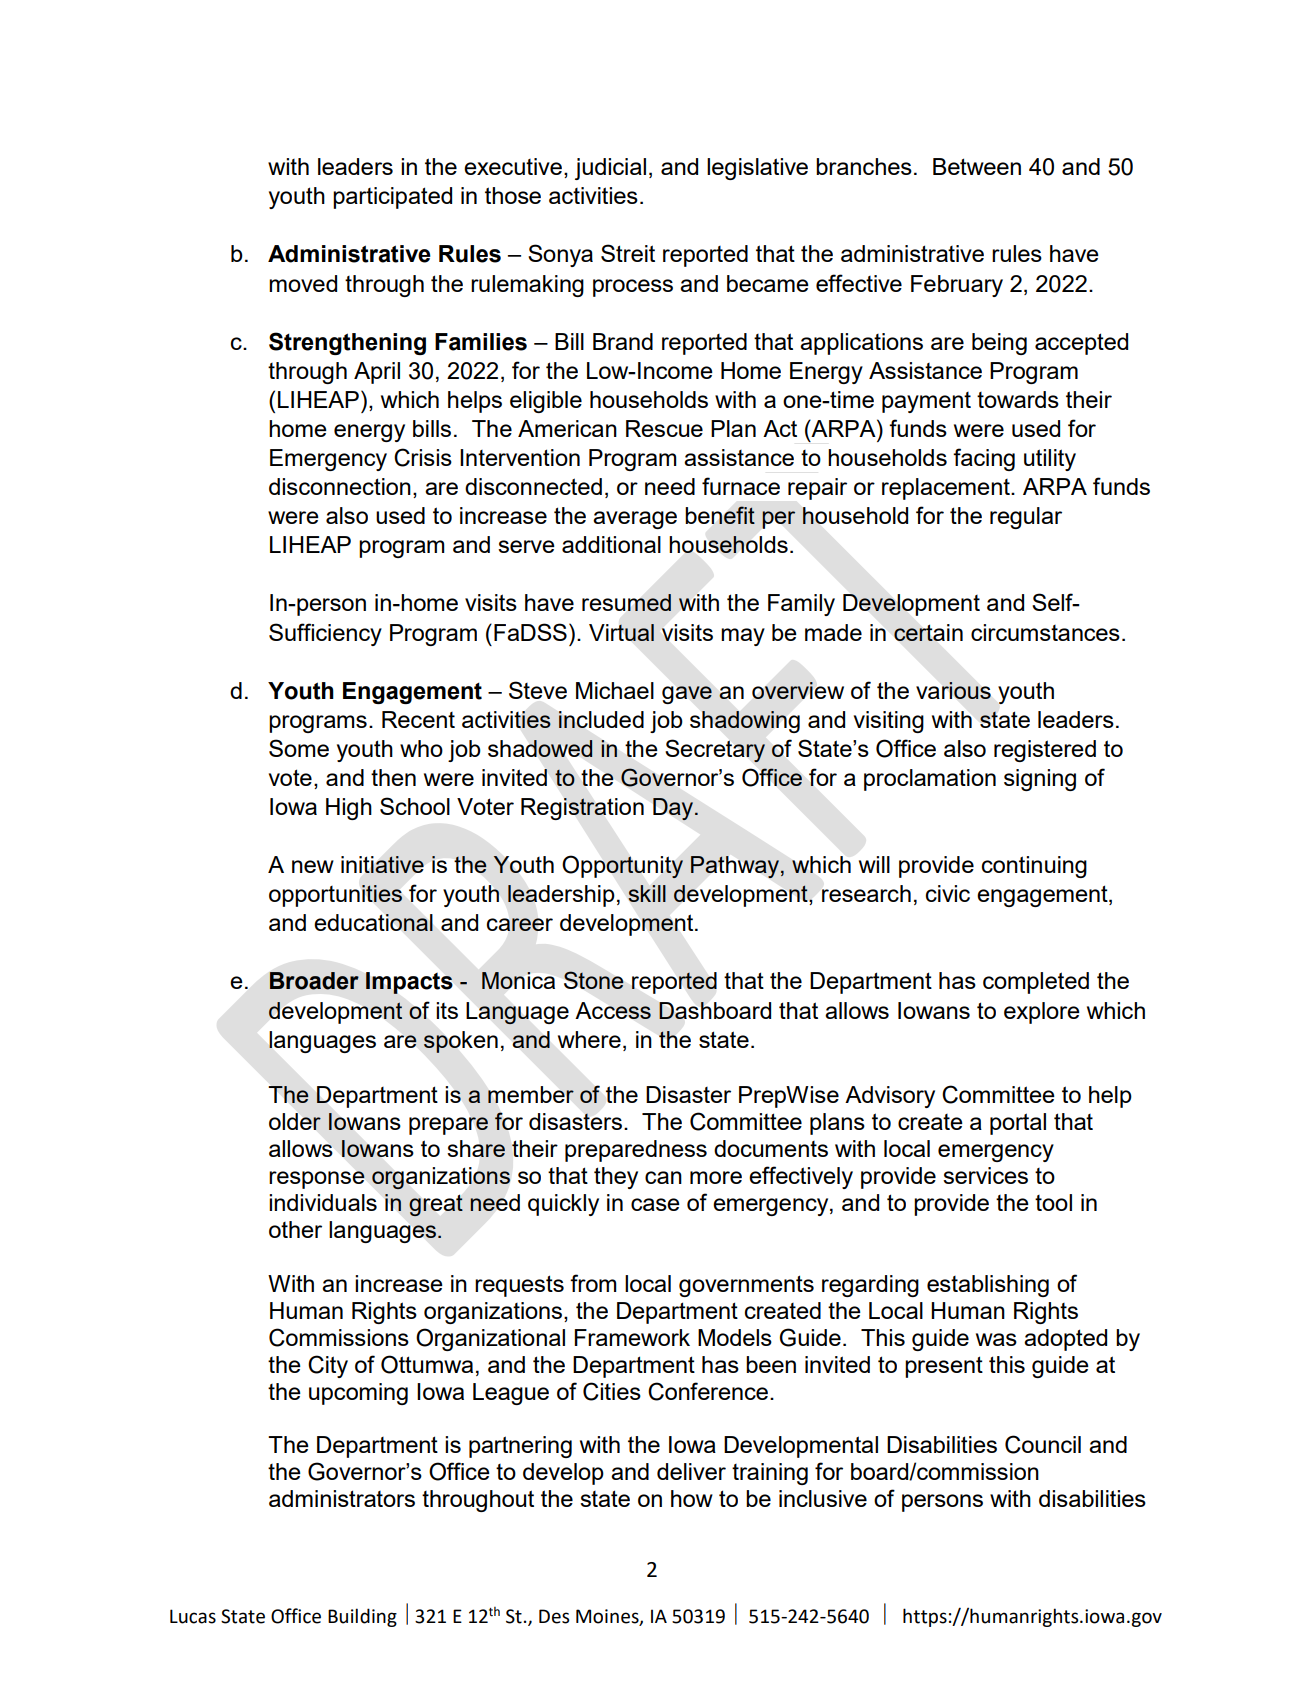  Describe the element at coordinates (1043, 1444) in the page. I see `Council` at that location.
